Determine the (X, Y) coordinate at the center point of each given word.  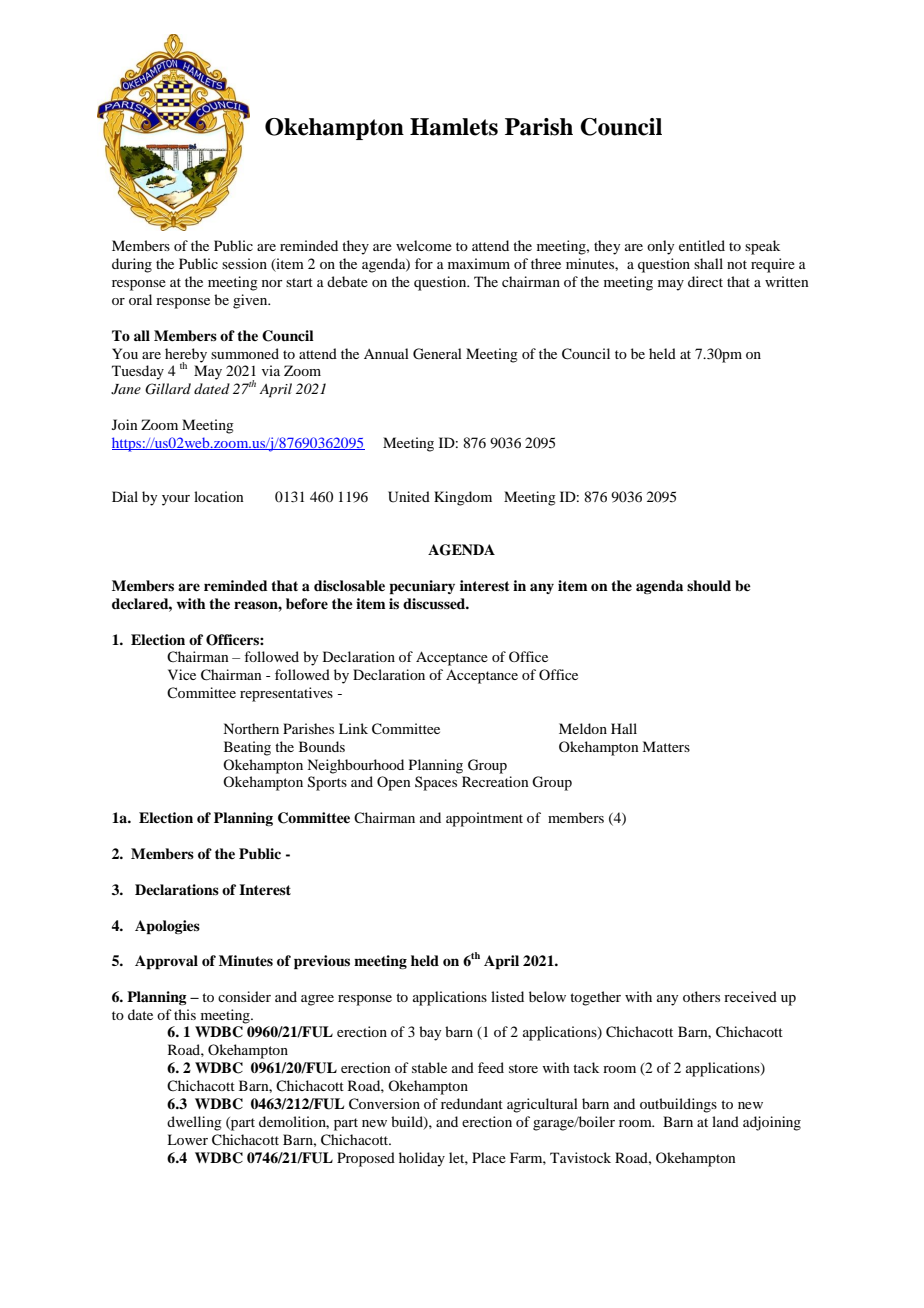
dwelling (194, 1123)
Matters (666, 746)
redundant (472, 1103)
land (725, 1121)
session (244, 263)
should (709, 585)
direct (705, 281)
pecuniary (422, 587)
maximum (479, 263)
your (176, 500)
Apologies (167, 927)
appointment (484, 819)
